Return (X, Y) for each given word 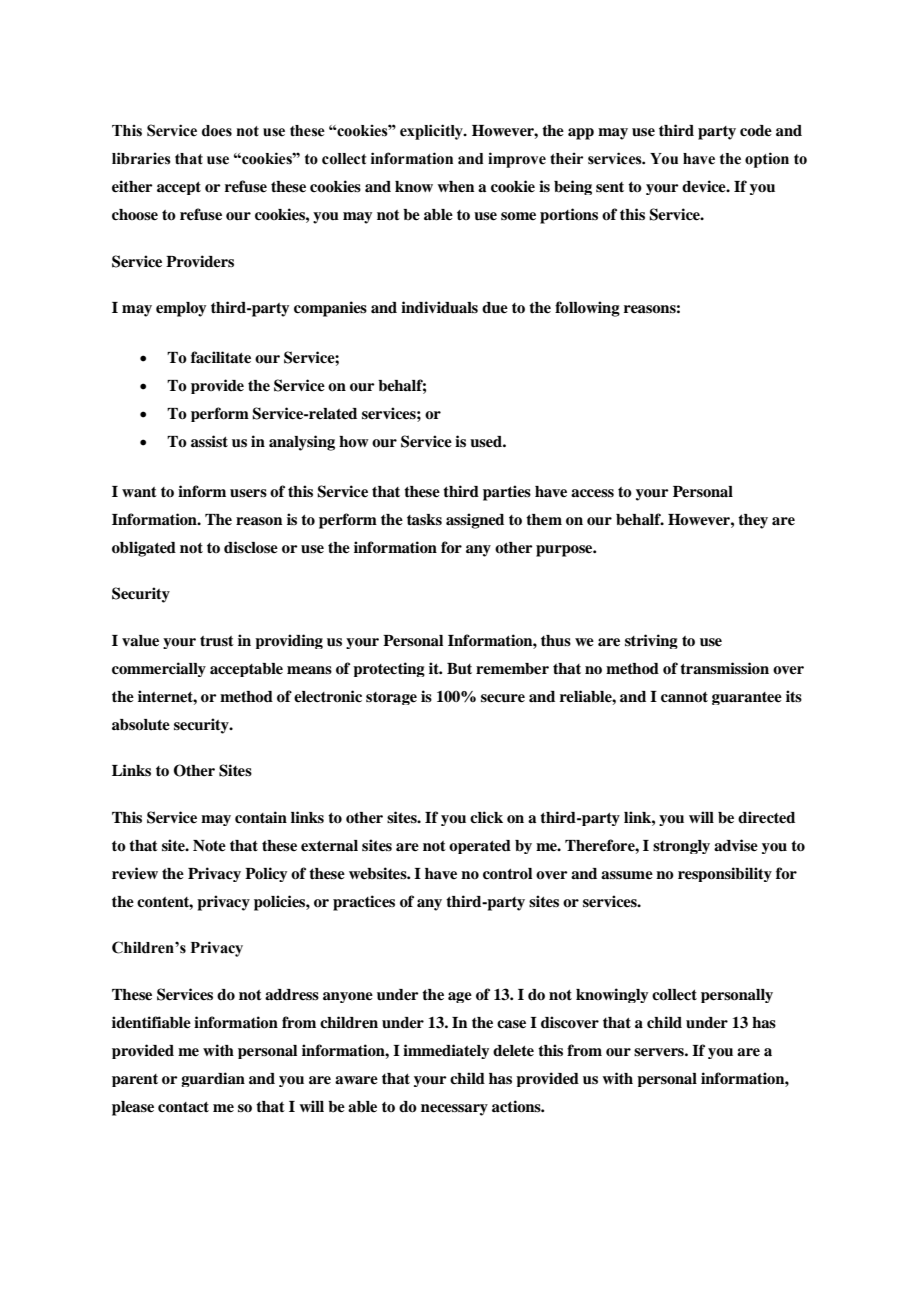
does (217, 131)
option (767, 160)
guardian (213, 1079)
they (753, 521)
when (455, 186)
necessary (454, 1110)
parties (507, 493)
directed (766, 817)
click (486, 817)
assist (209, 441)
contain (261, 817)
